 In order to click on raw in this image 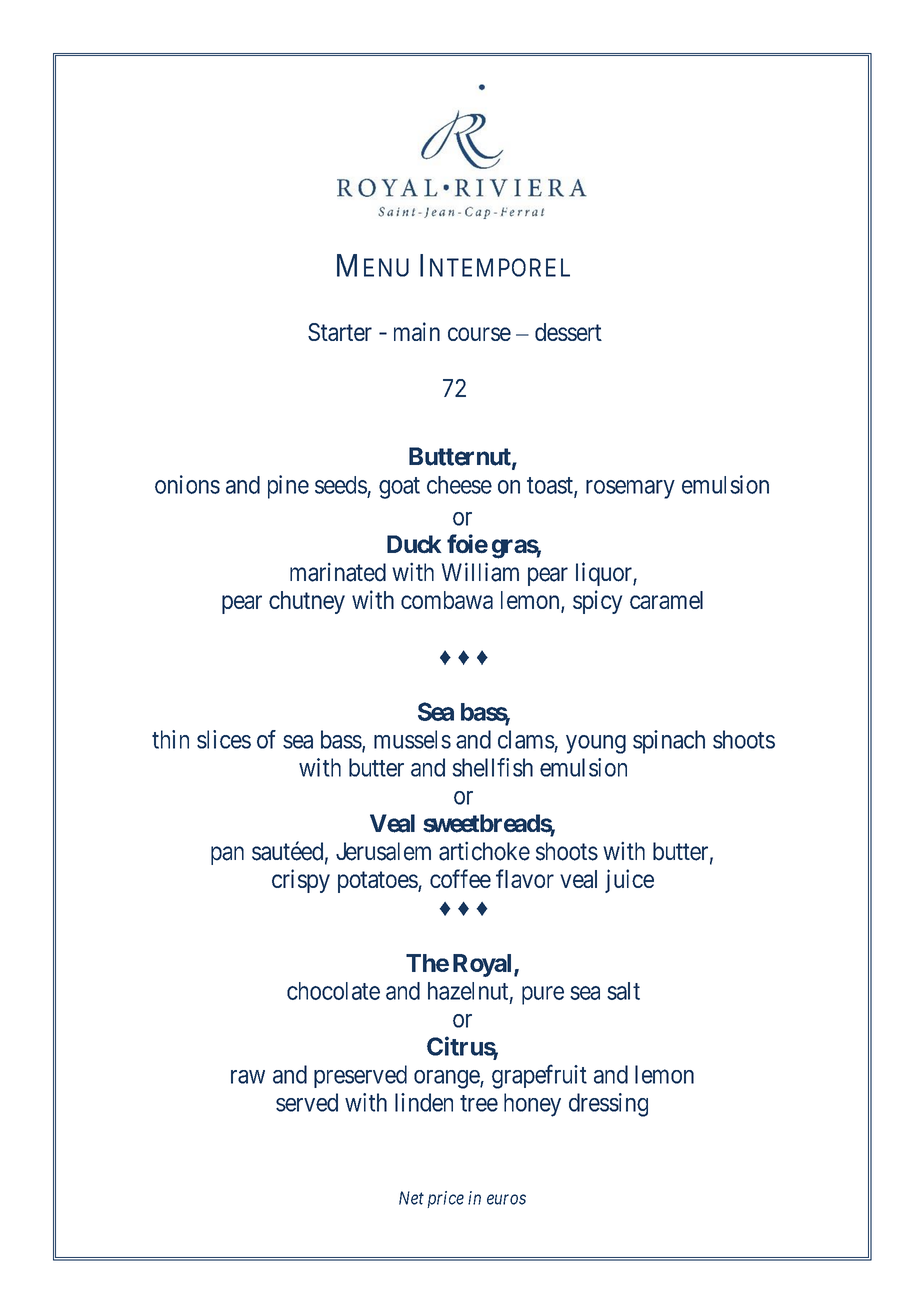, I will do `click(248, 1077)`.
